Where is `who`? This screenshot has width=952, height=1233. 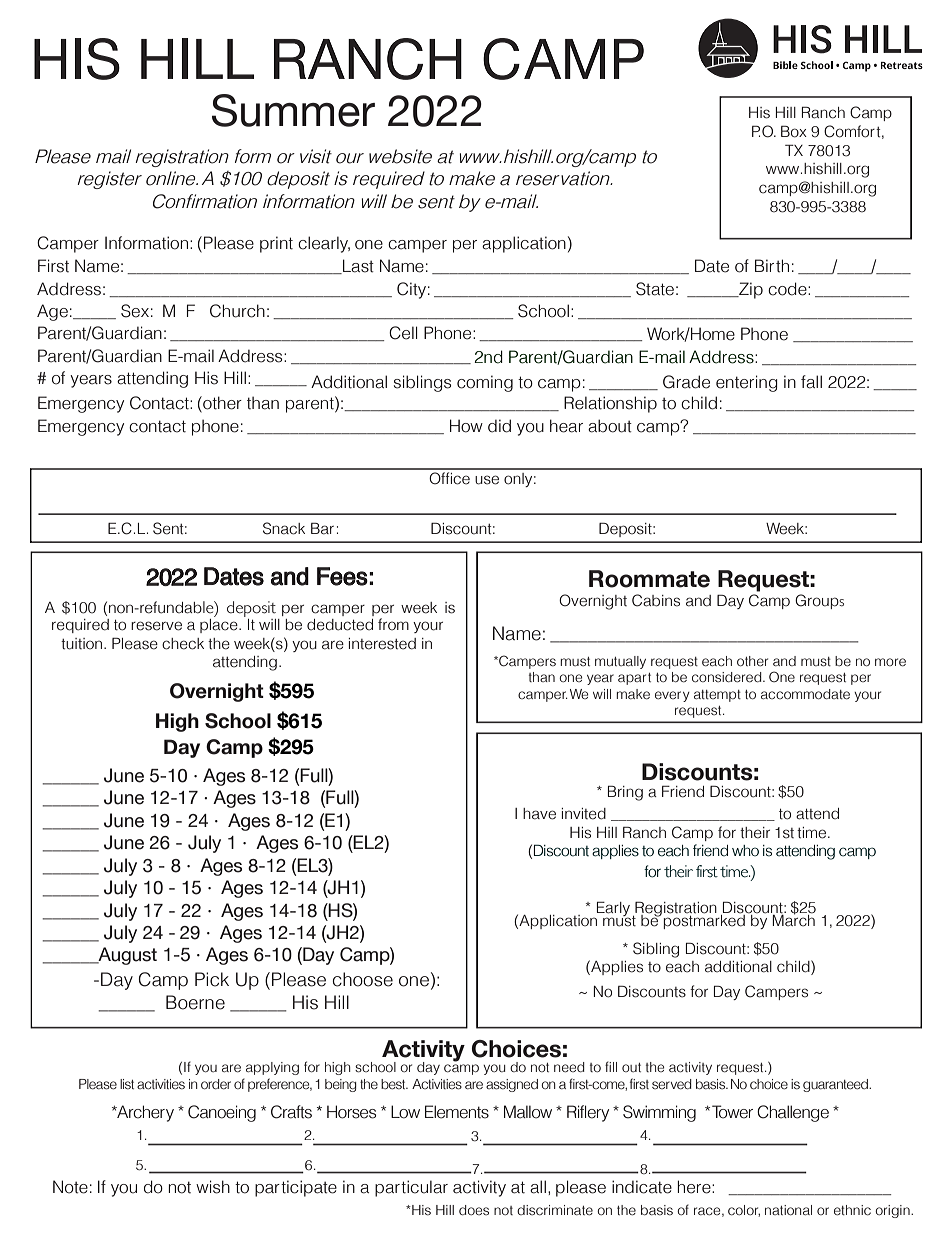 who is located at coordinates (745, 851).
